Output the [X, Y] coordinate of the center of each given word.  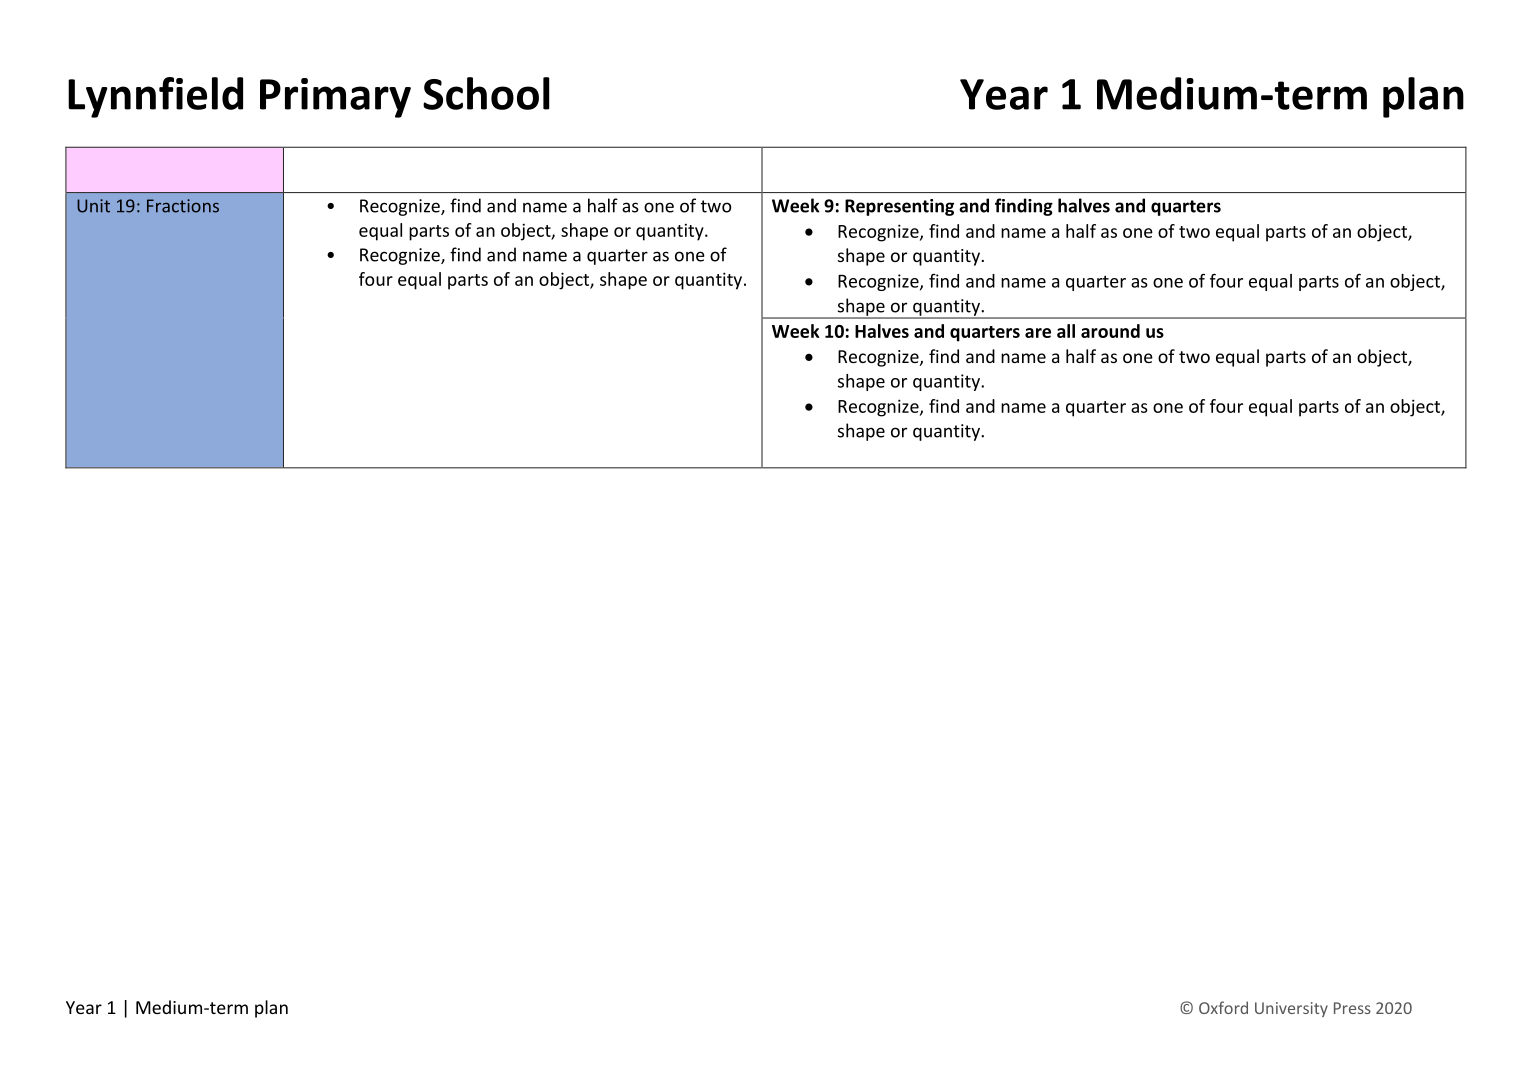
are [1038, 333]
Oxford [1223, 1007]
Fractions [183, 206]
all [1066, 331]
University [1291, 1009]
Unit [93, 206]
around [1110, 331]
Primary [335, 98]
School [486, 93]
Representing [899, 207]
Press [1352, 1008]
